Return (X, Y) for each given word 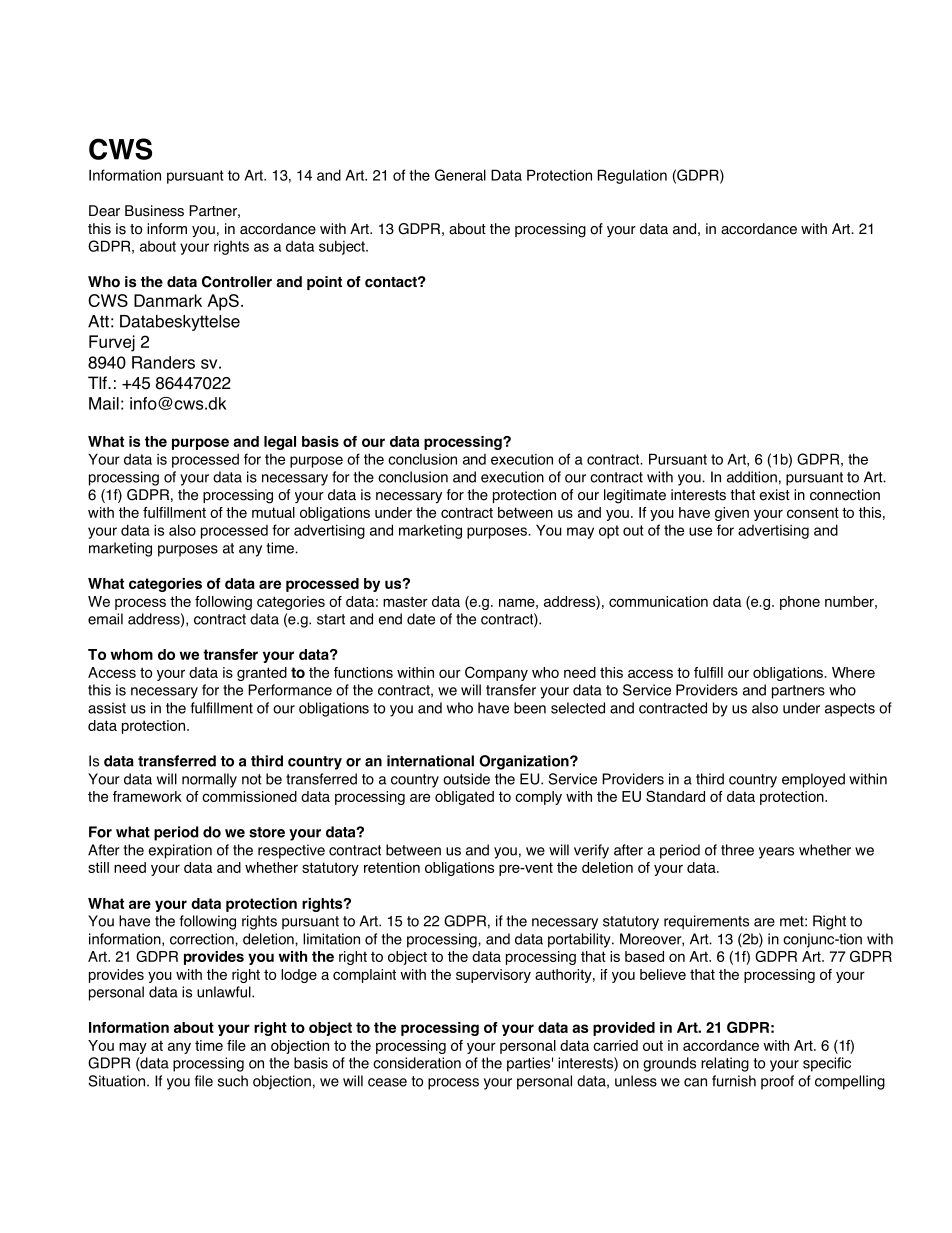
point (324, 283)
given (732, 514)
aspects (850, 710)
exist (775, 495)
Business (154, 211)
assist (107, 708)
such (233, 1081)
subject (343, 247)
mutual (273, 512)
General (460, 175)
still (98, 867)
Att (98, 321)
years (776, 853)
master (405, 601)
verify (591, 851)
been (530, 708)
